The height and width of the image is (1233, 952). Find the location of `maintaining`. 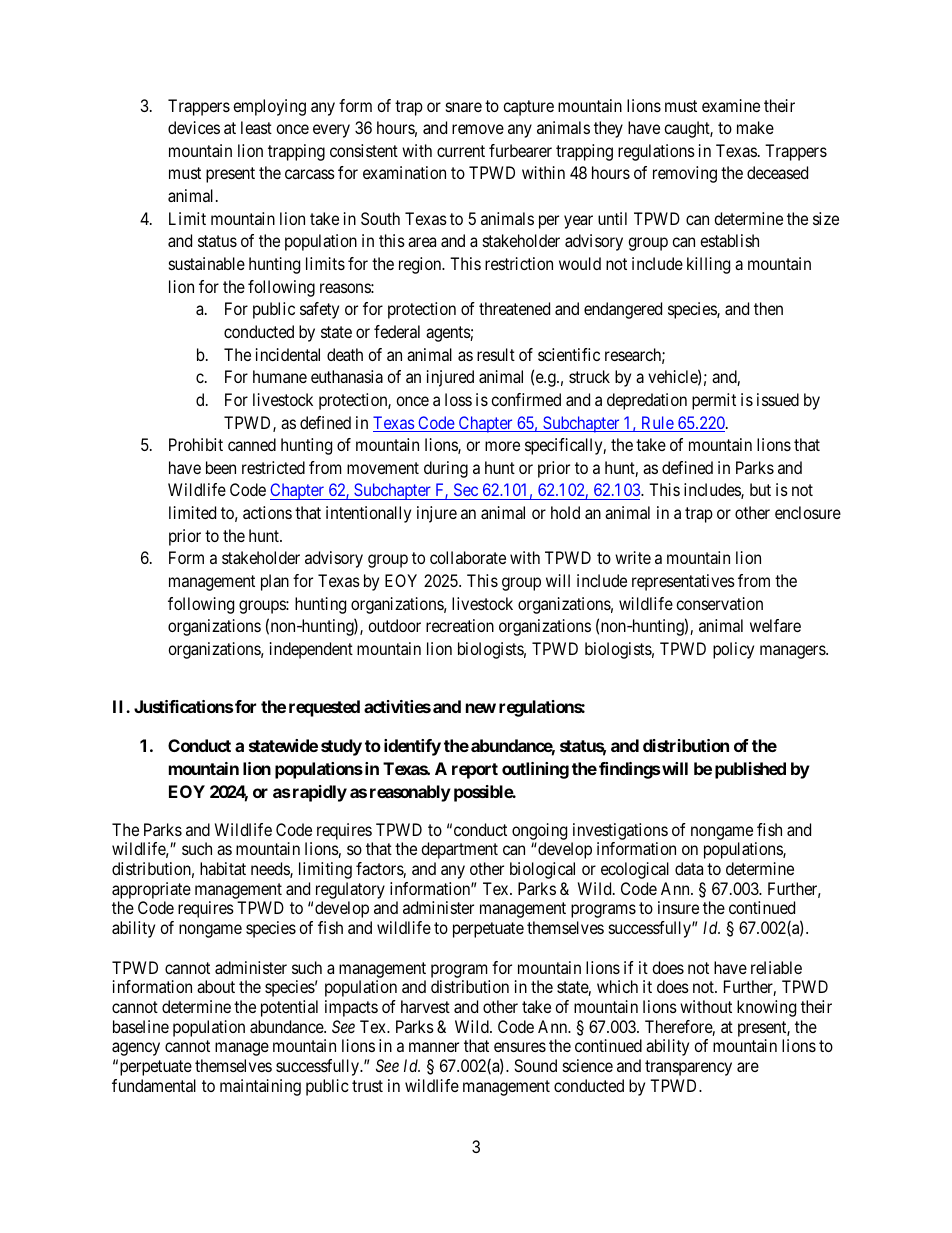

maintaining is located at coordinates (260, 1087).
